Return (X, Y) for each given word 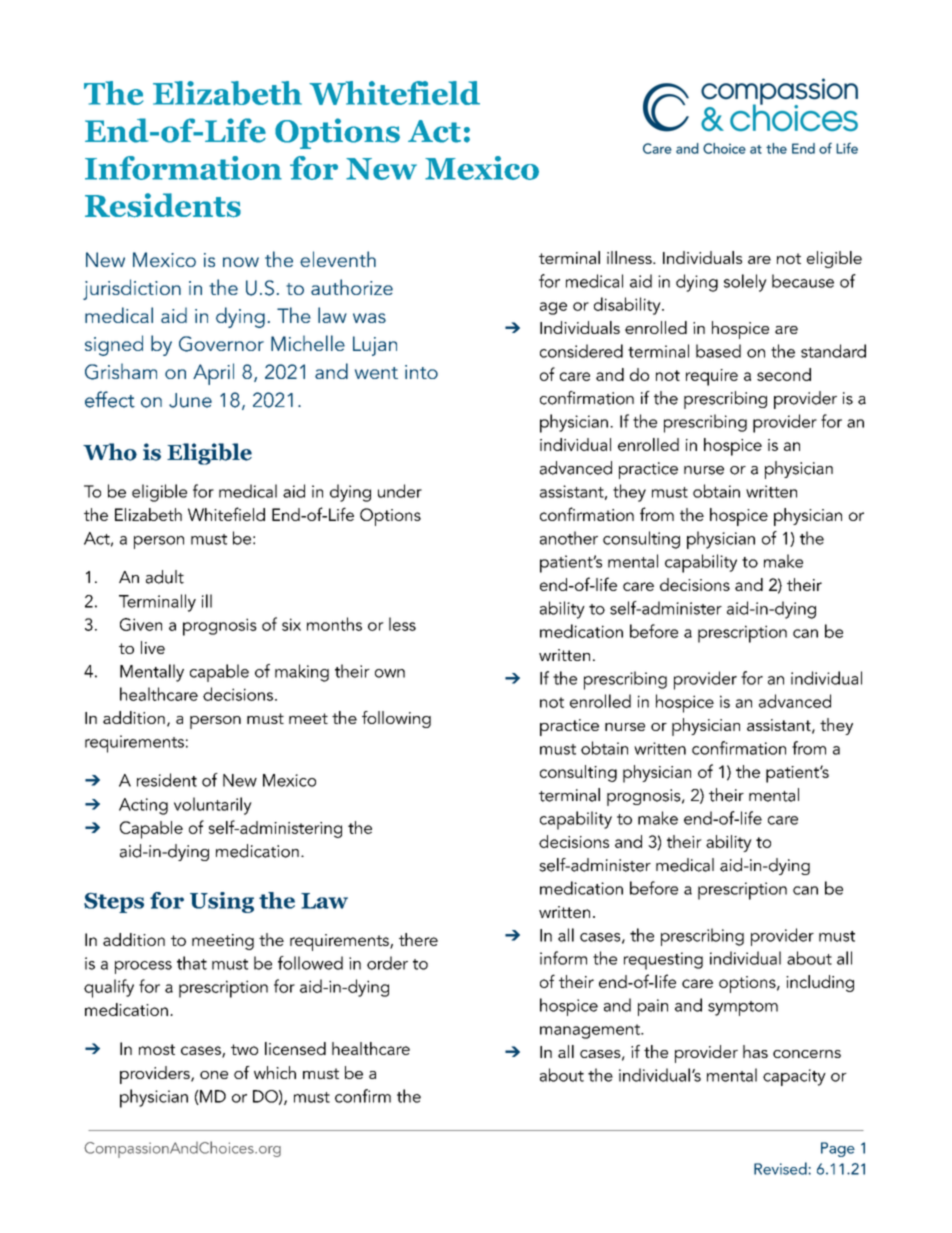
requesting (663, 961)
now (241, 262)
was (369, 318)
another (569, 538)
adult (165, 577)
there (418, 939)
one (214, 1075)
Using (222, 902)
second (784, 374)
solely (745, 283)
